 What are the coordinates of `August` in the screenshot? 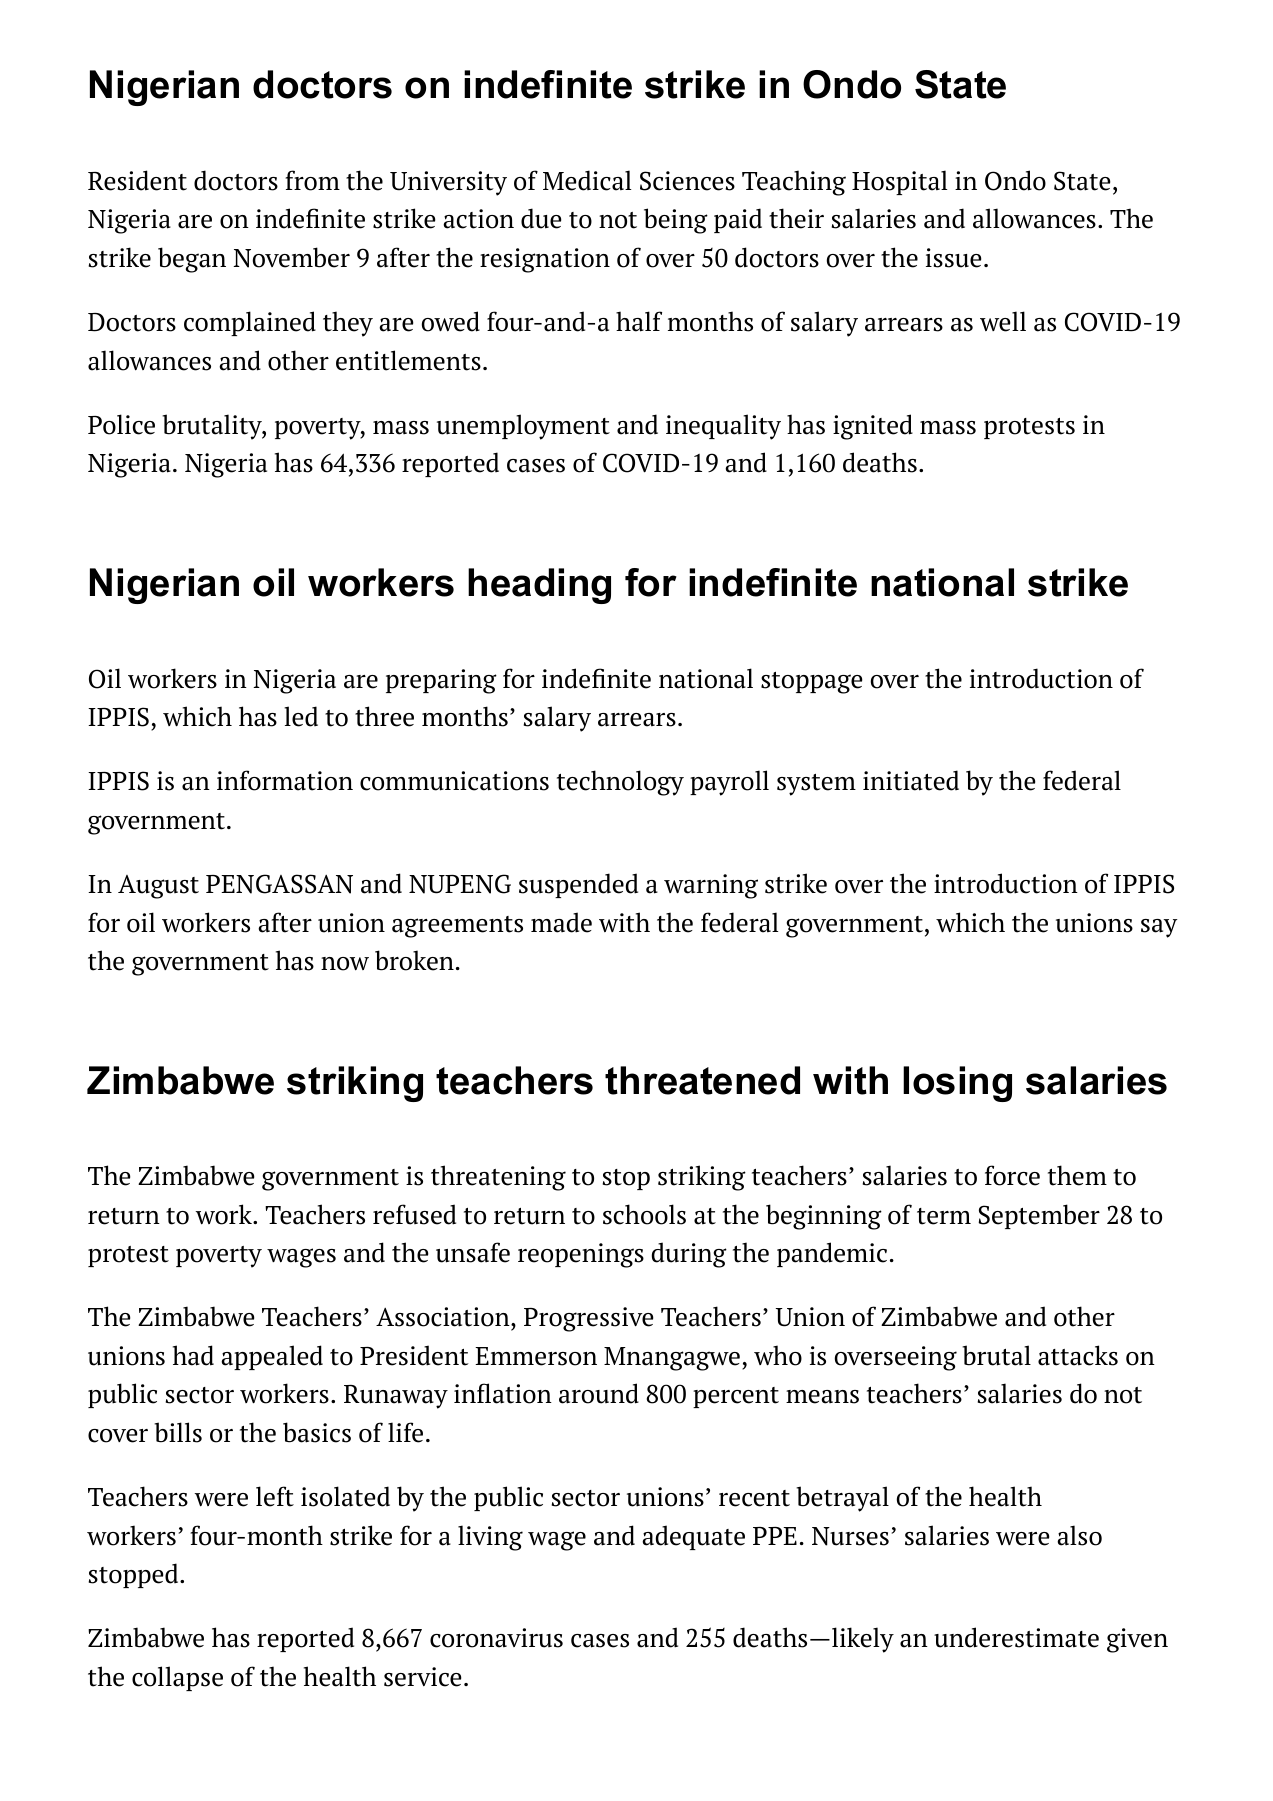 It's located at (158, 887).
